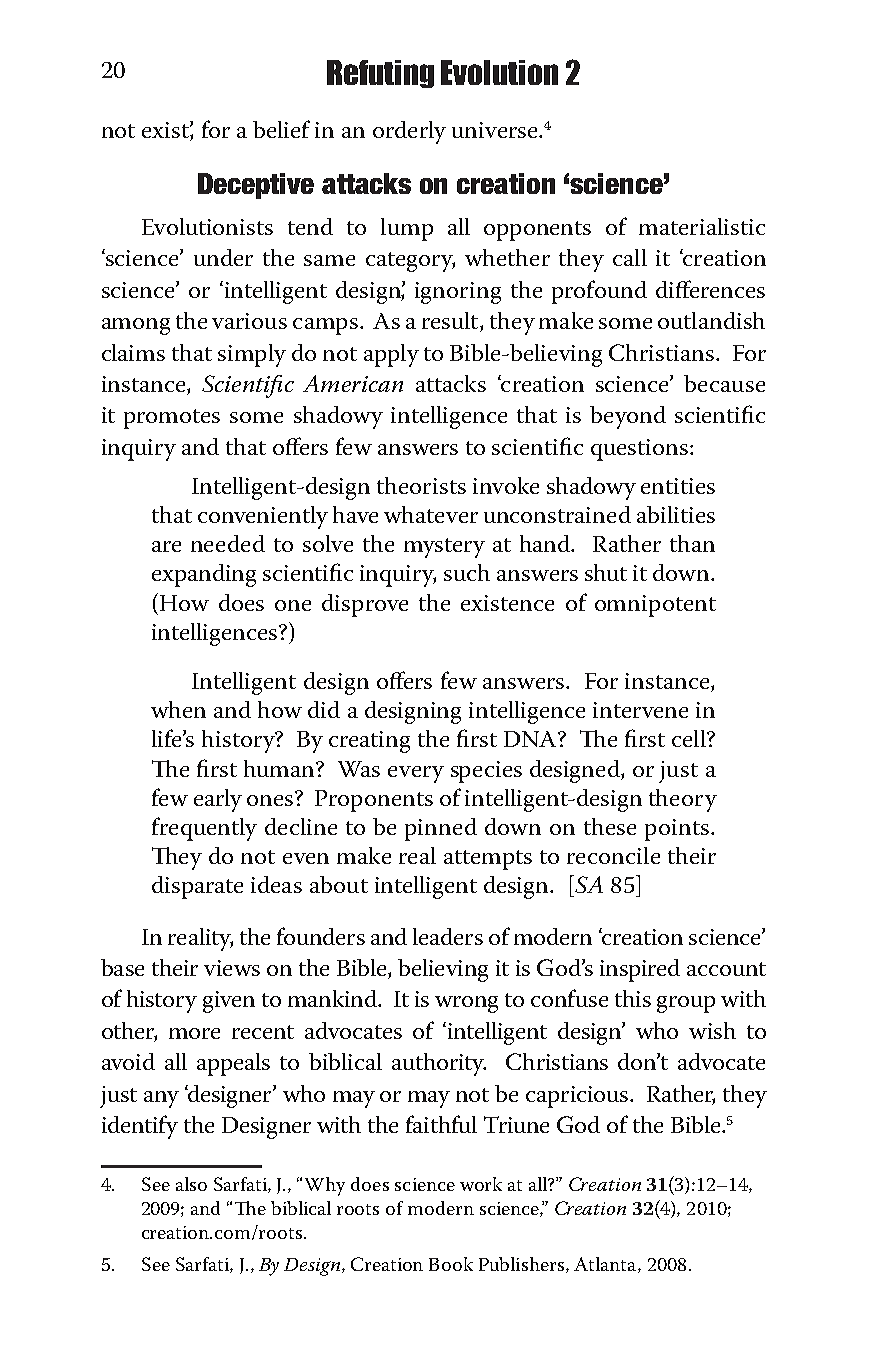 The image size is (889, 1372). What do you see at coordinates (677, 830) in the screenshot?
I see `points` at bounding box center [677, 830].
